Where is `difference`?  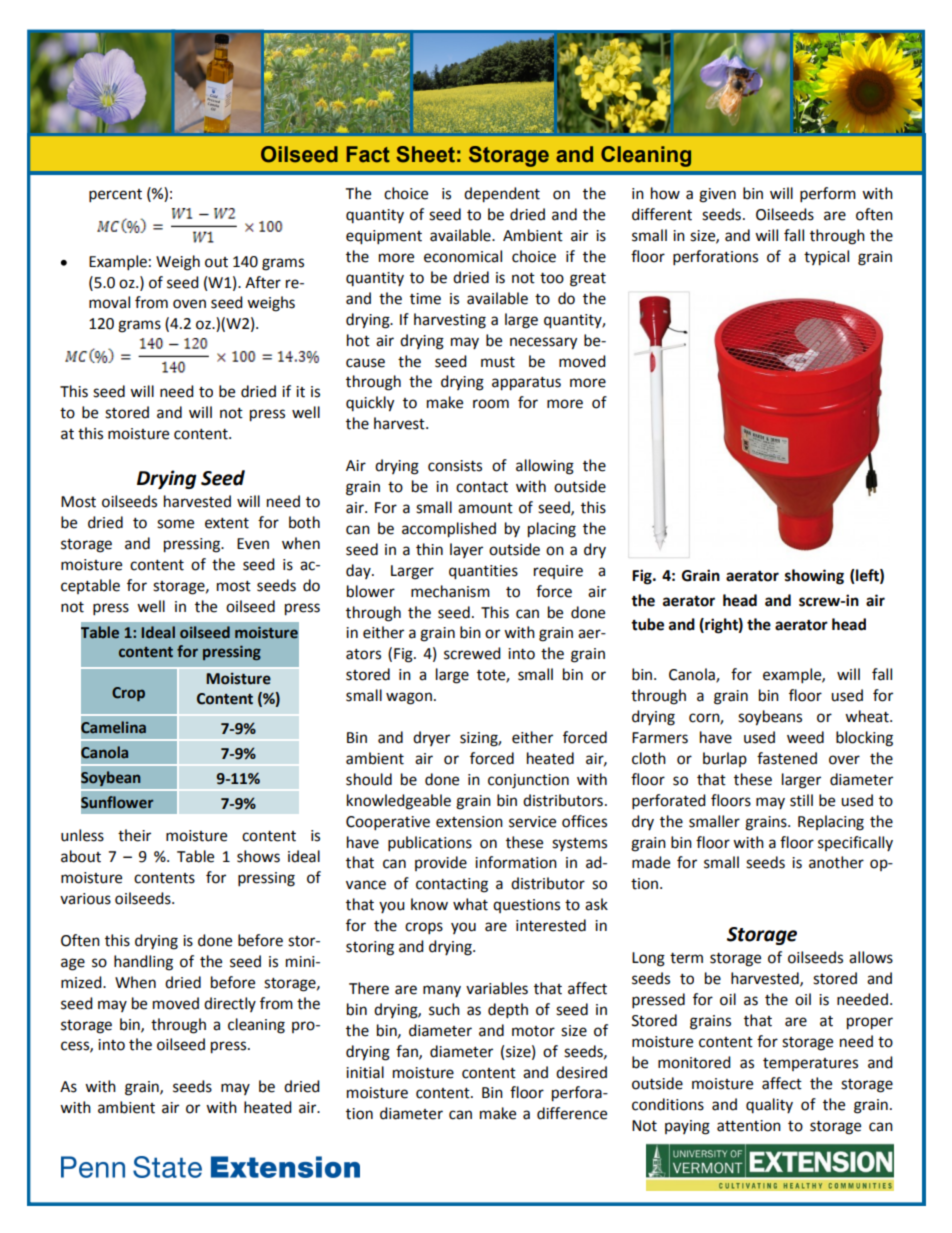
difference is located at coordinates (572, 1113).
